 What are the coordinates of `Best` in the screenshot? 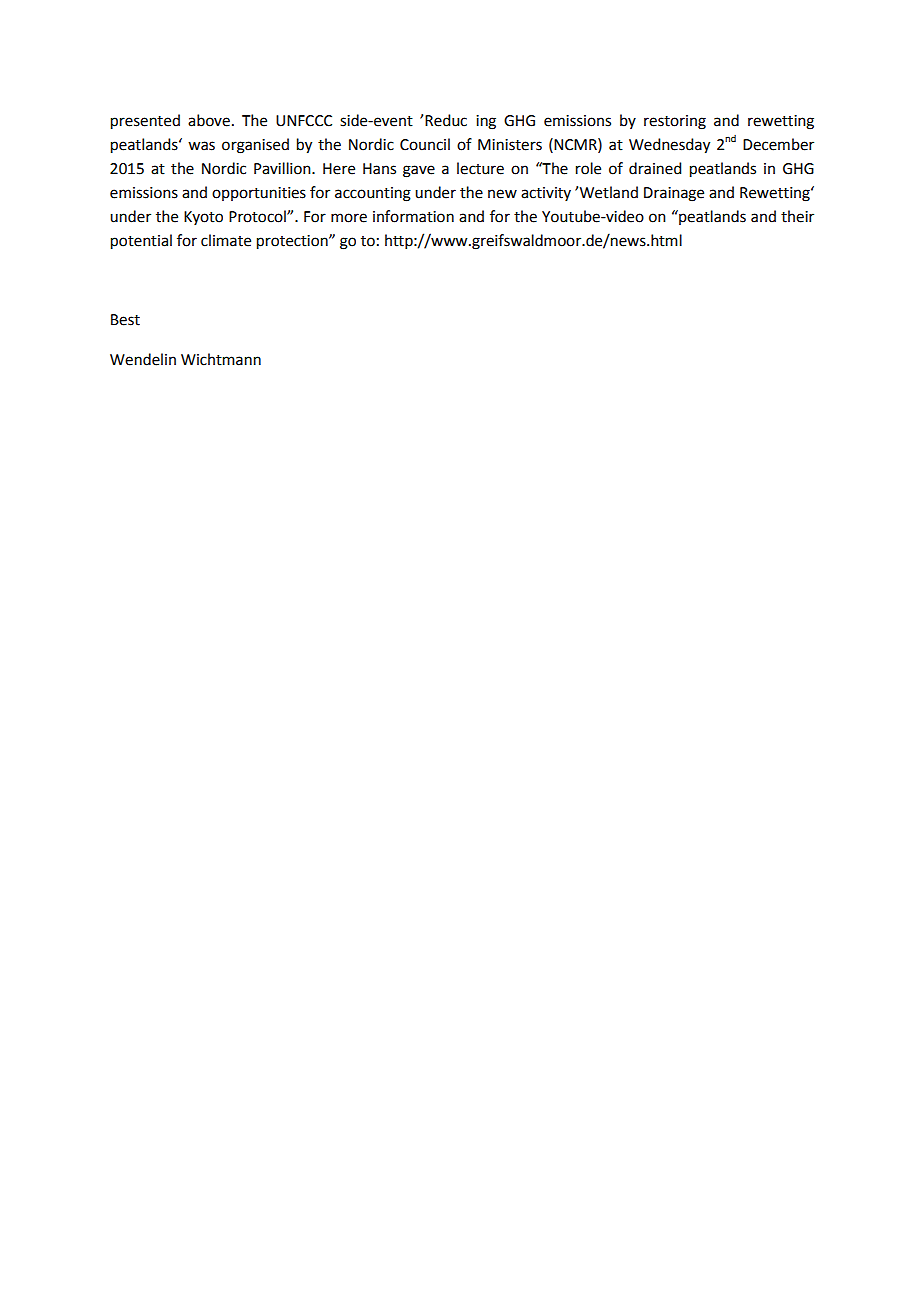 It's located at (125, 320).
